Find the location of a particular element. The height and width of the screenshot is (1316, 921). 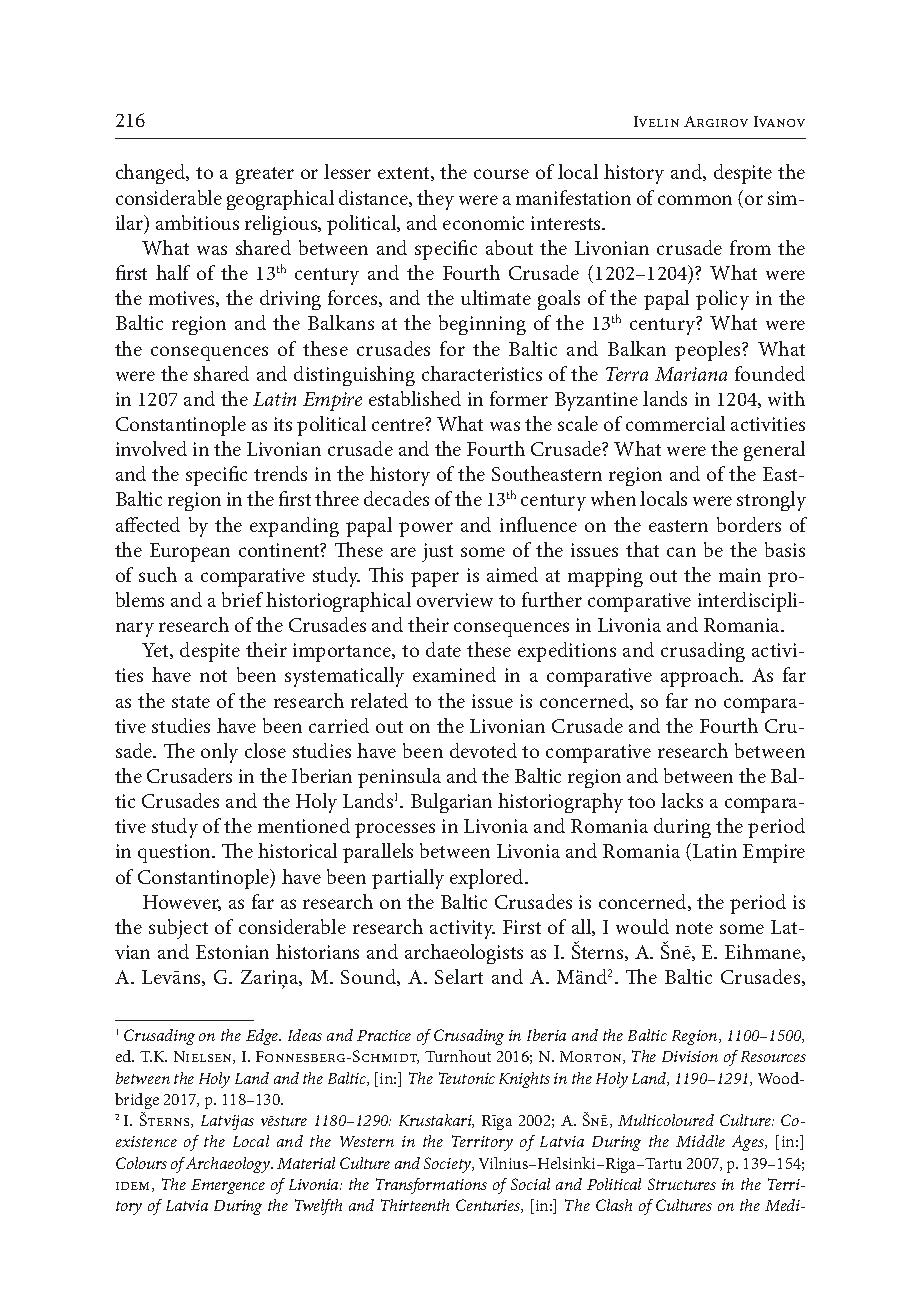

Archaeology is located at coordinates (229, 1165).
